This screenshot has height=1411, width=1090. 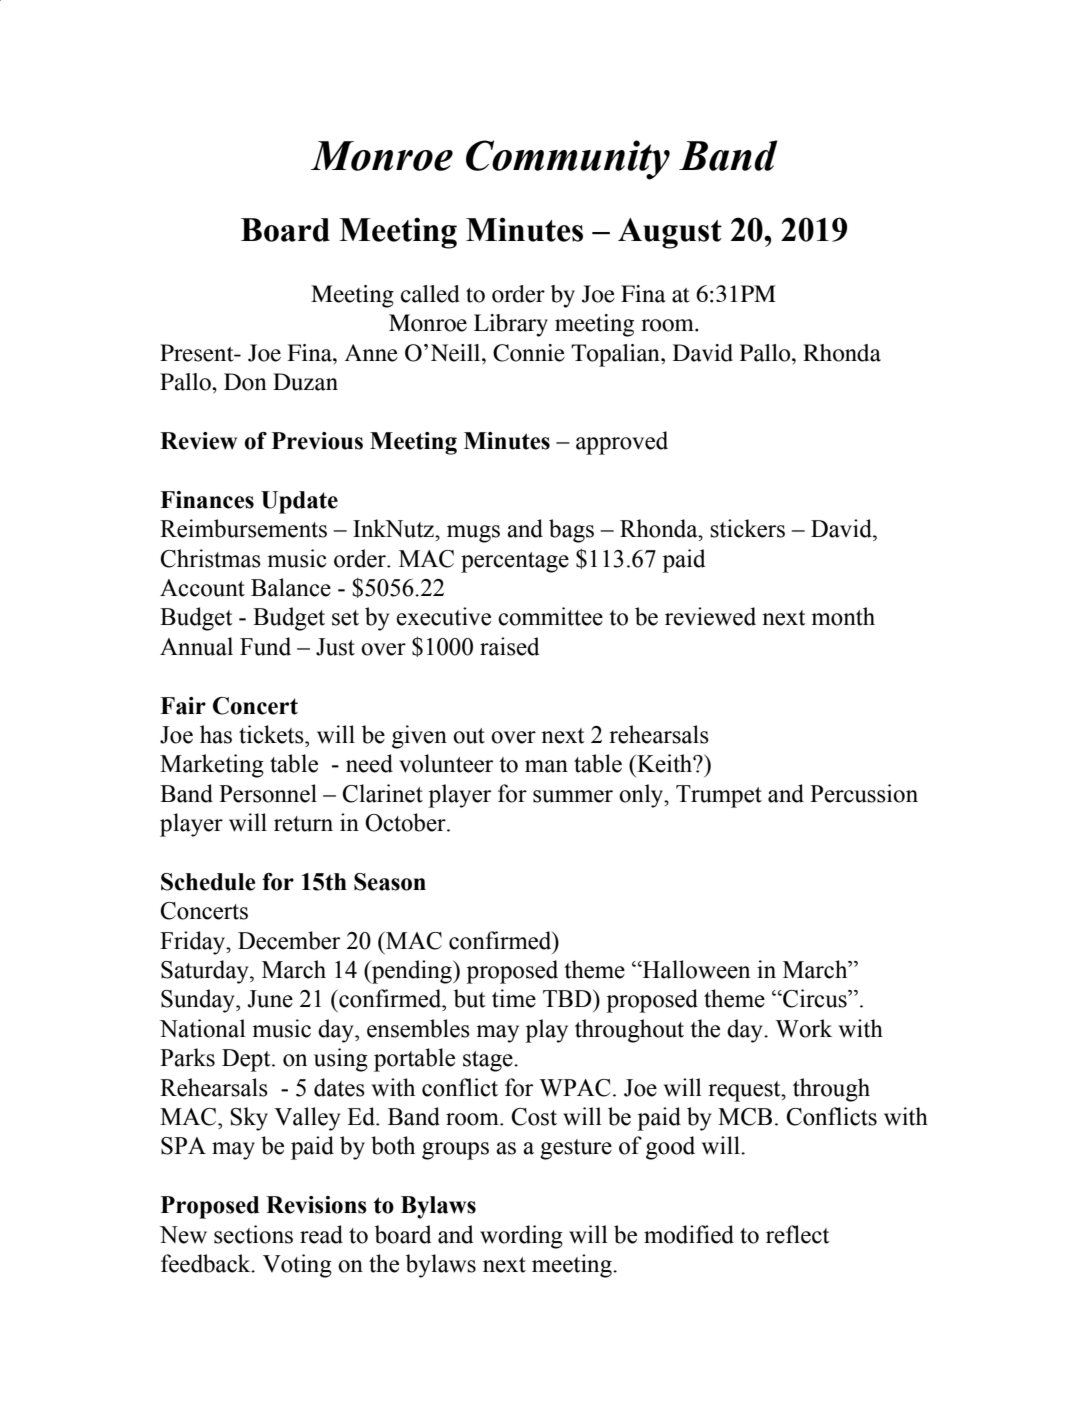 What do you see at coordinates (430, 294) in the screenshot?
I see `called` at bounding box center [430, 294].
